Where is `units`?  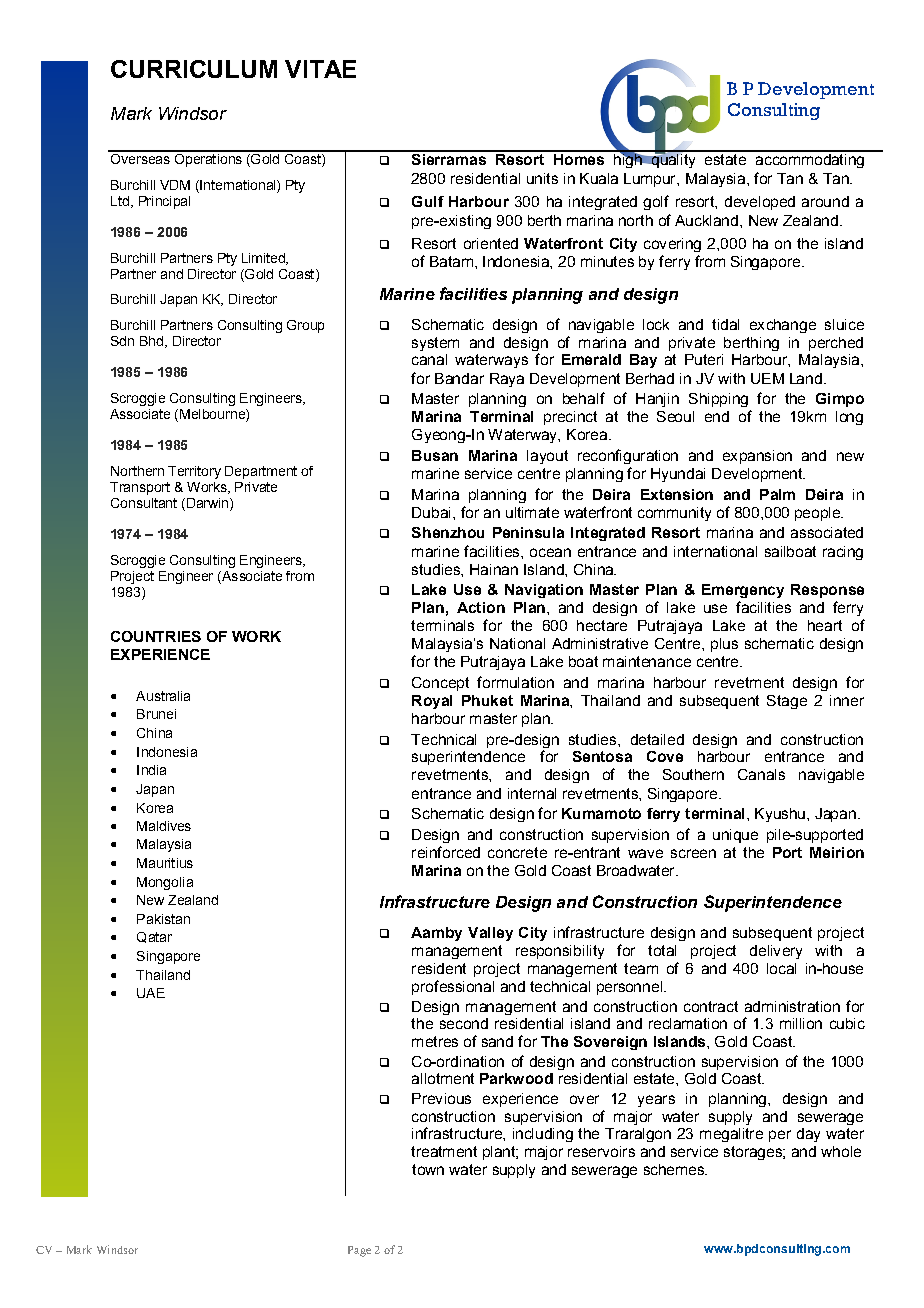
units is located at coordinates (542, 178).
